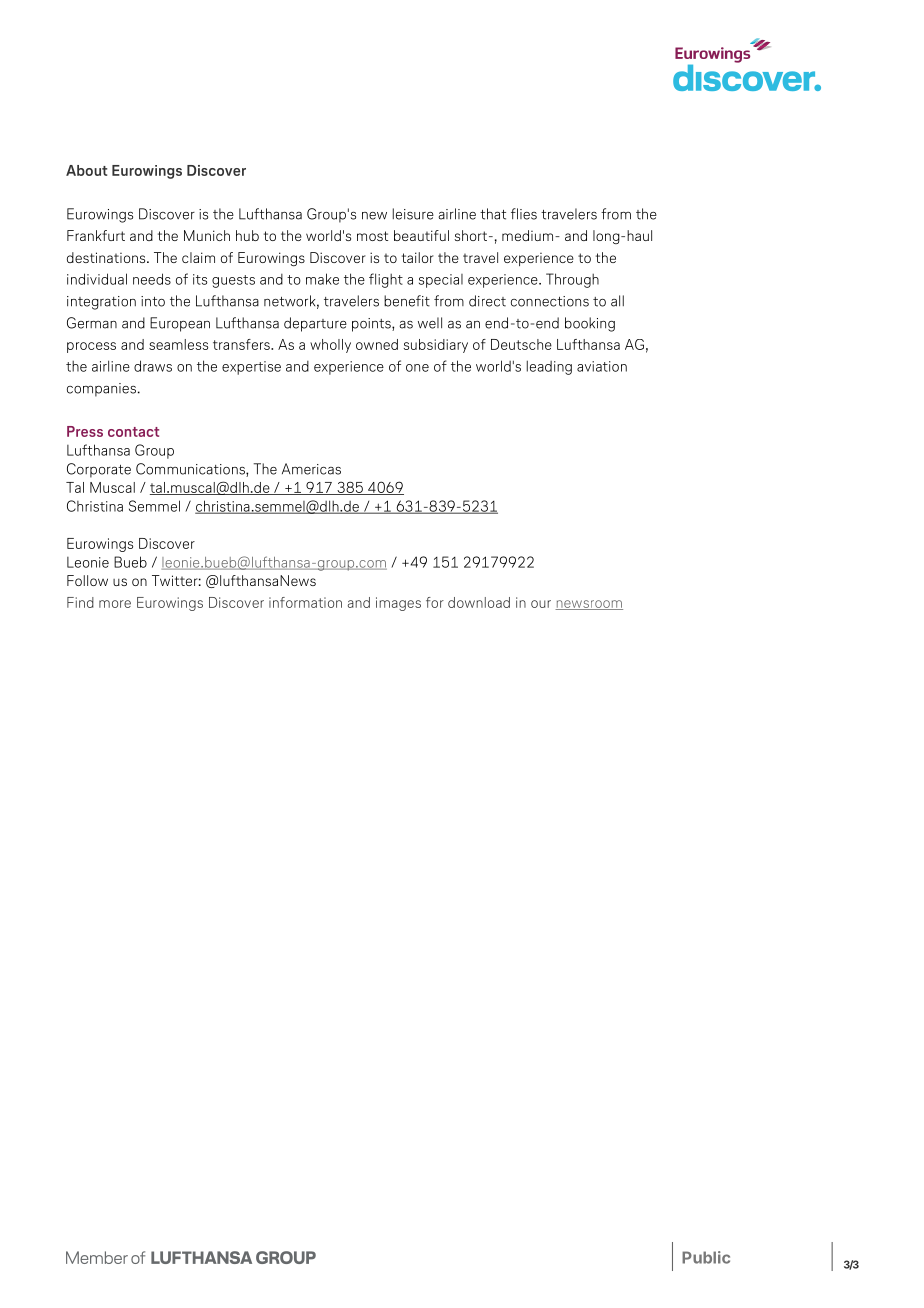 The image size is (924, 1308). What do you see at coordinates (207, 235) in the screenshot?
I see `Munich` at bounding box center [207, 235].
